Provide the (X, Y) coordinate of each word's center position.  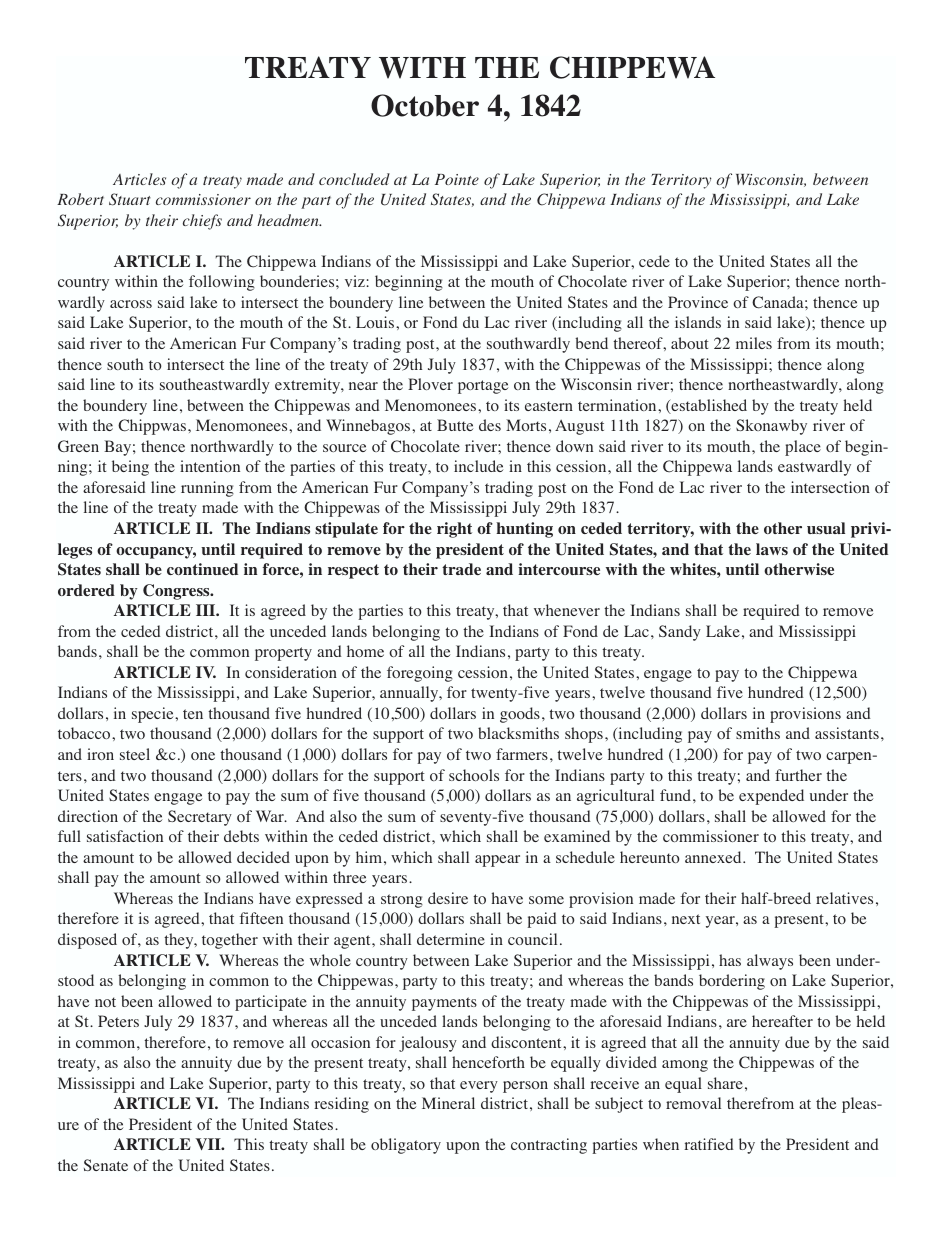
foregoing (420, 674)
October (425, 105)
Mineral (448, 1103)
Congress (177, 592)
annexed (714, 857)
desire (448, 898)
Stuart (130, 199)
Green (78, 446)
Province (698, 302)
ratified (709, 1144)
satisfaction (125, 836)
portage (483, 387)
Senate (106, 1165)
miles (754, 343)
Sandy (680, 633)
